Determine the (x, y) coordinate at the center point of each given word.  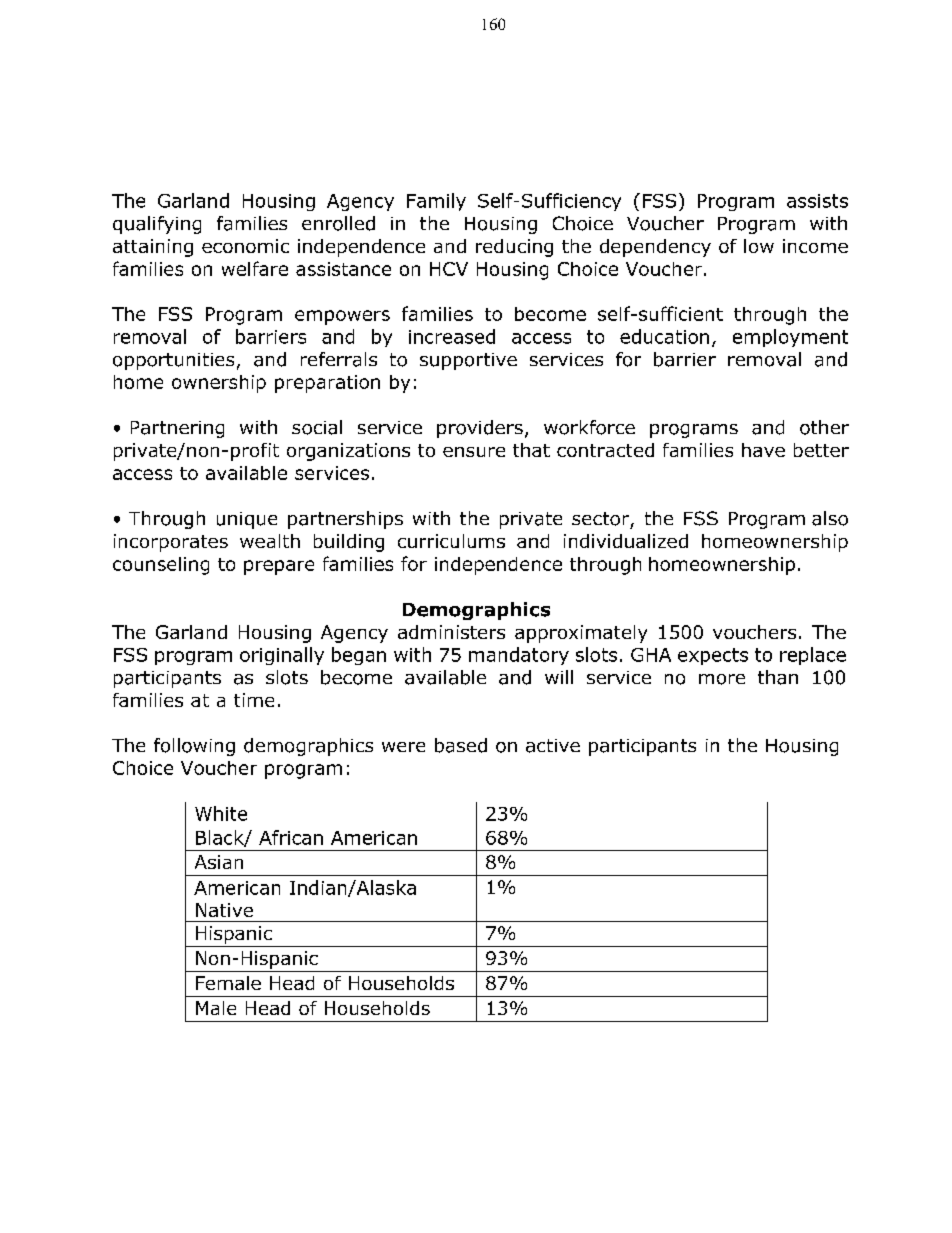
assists (817, 201)
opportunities (173, 361)
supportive (468, 361)
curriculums (451, 541)
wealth (270, 541)
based (461, 745)
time (254, 700)
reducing (514, 248)
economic (245, 246)
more (722, 679)
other (824, 427)
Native (224, 910)
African (291, 837)
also (830, 518)
